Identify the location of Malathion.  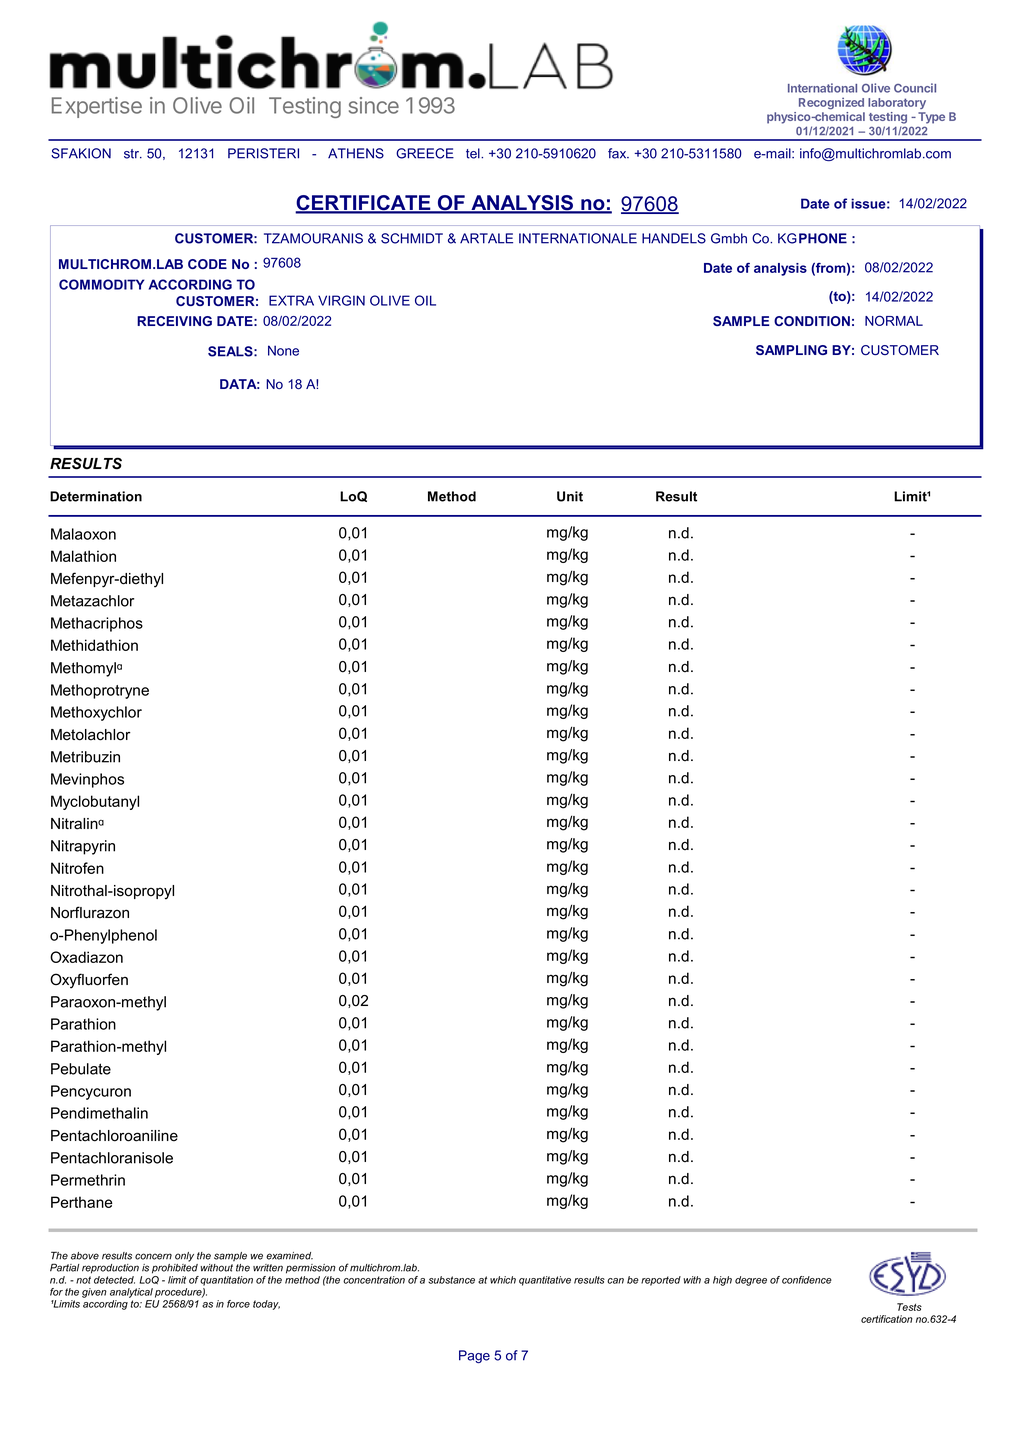
(83, 556).
